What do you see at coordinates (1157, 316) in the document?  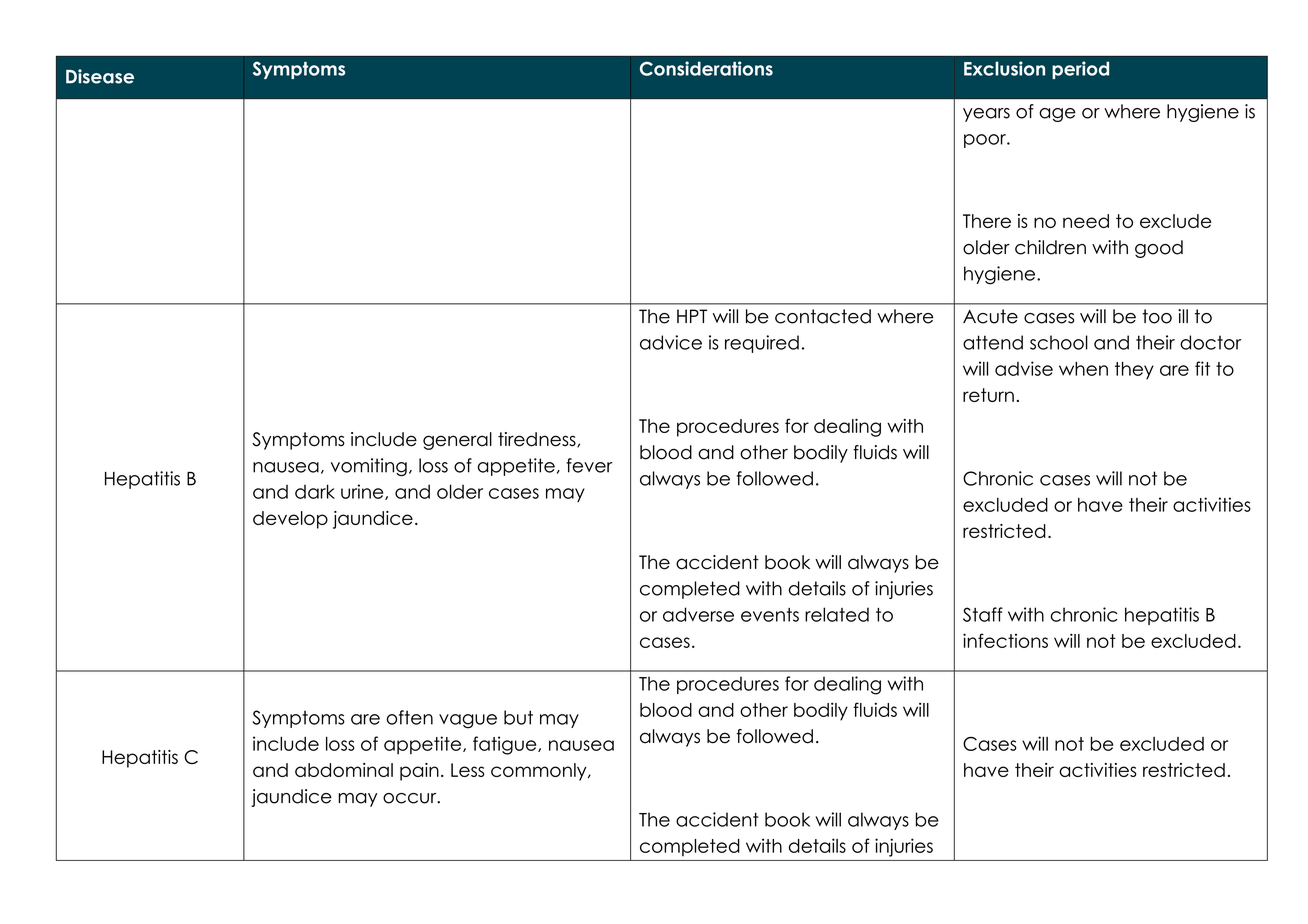 I see `too` at bounding box center [1157, 316].
